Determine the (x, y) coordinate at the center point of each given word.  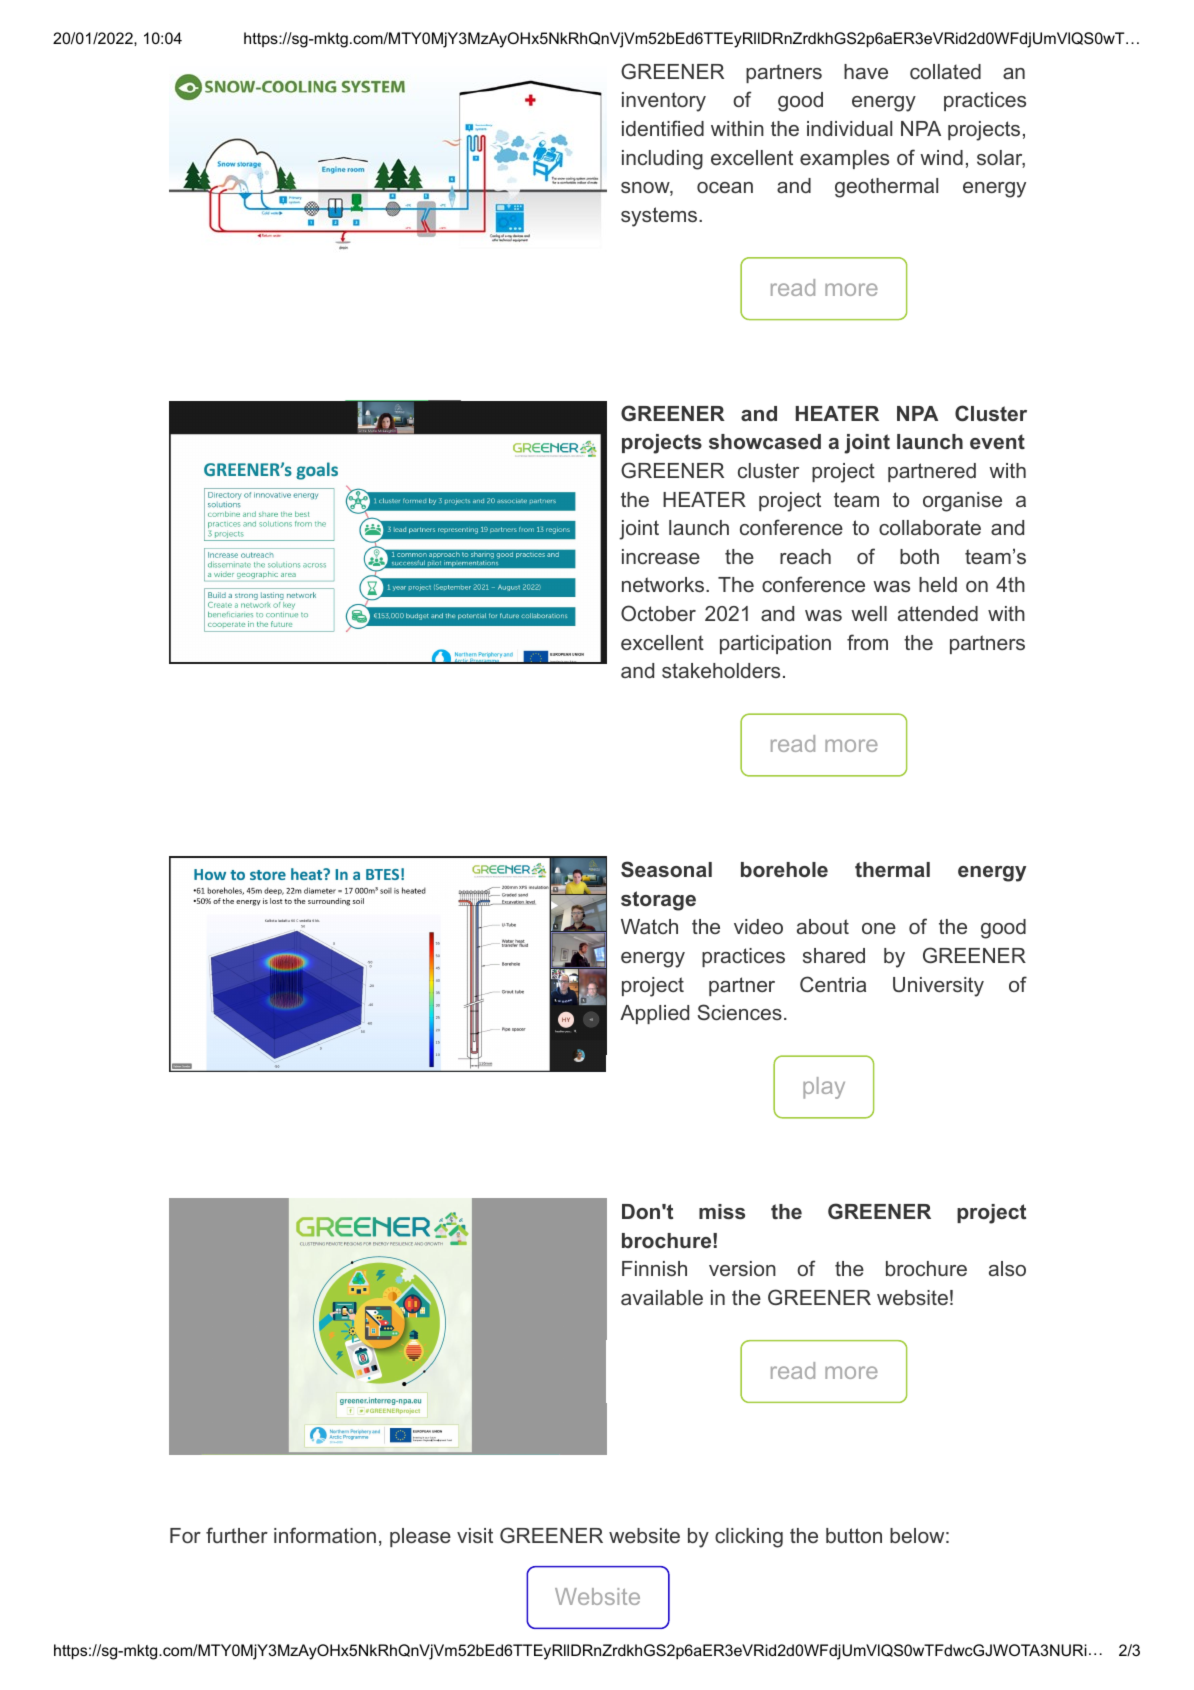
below (917, 1535)
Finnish (654, 1268)
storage (658, 901)
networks (664, 584)
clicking (749, 1538)
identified (663, 128)
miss (722, 1211)
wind (941, 157)
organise (962, 502)
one (879, 928)
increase (661, 556)
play (824, 1088)
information (325, 1535)
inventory (664, 102)
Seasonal (666, 869)
